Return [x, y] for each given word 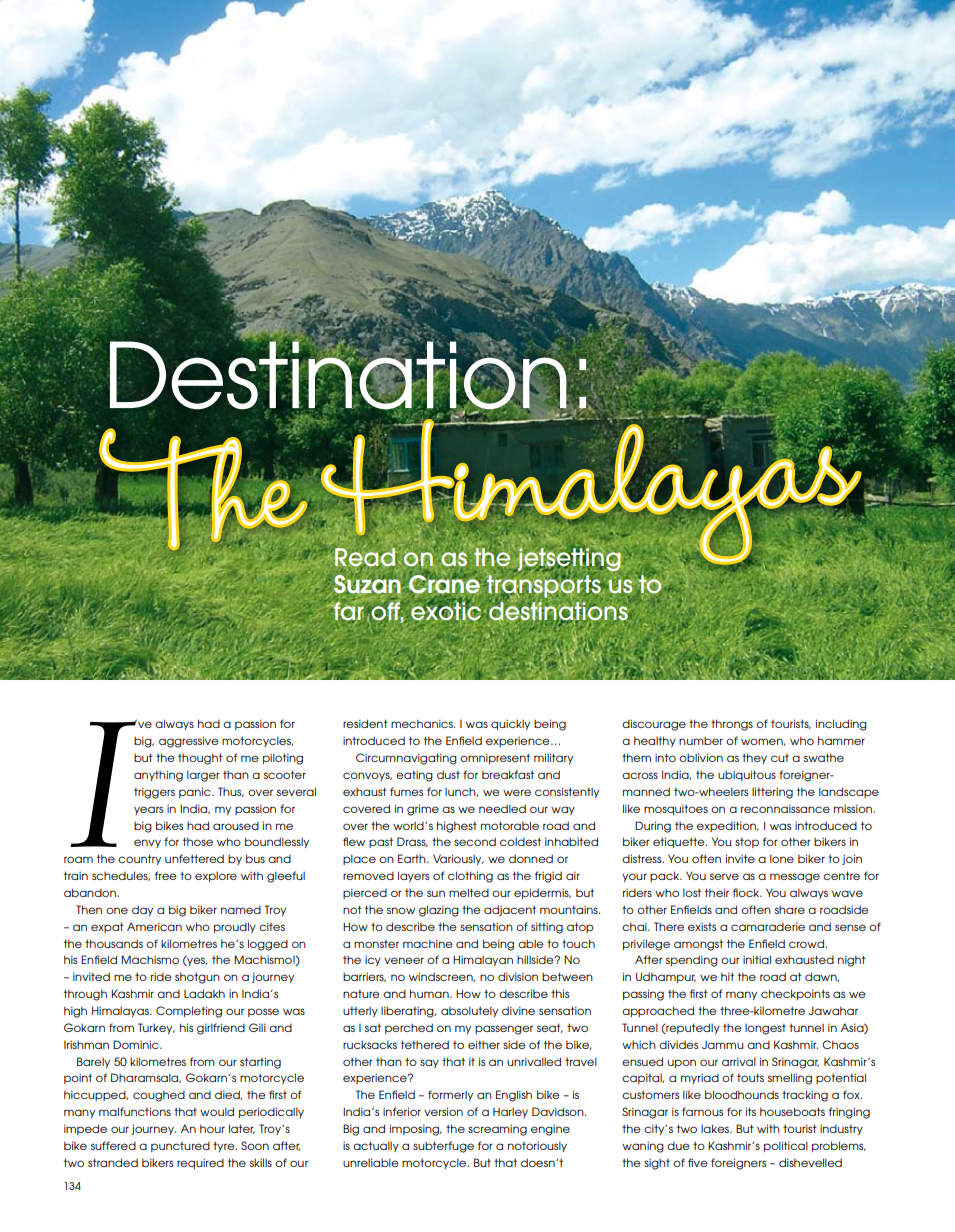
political [786, 1146]
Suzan [367, 584]
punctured [180, 1147]
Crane [444, 583]
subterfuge [443, 1147]
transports [544, 586]
